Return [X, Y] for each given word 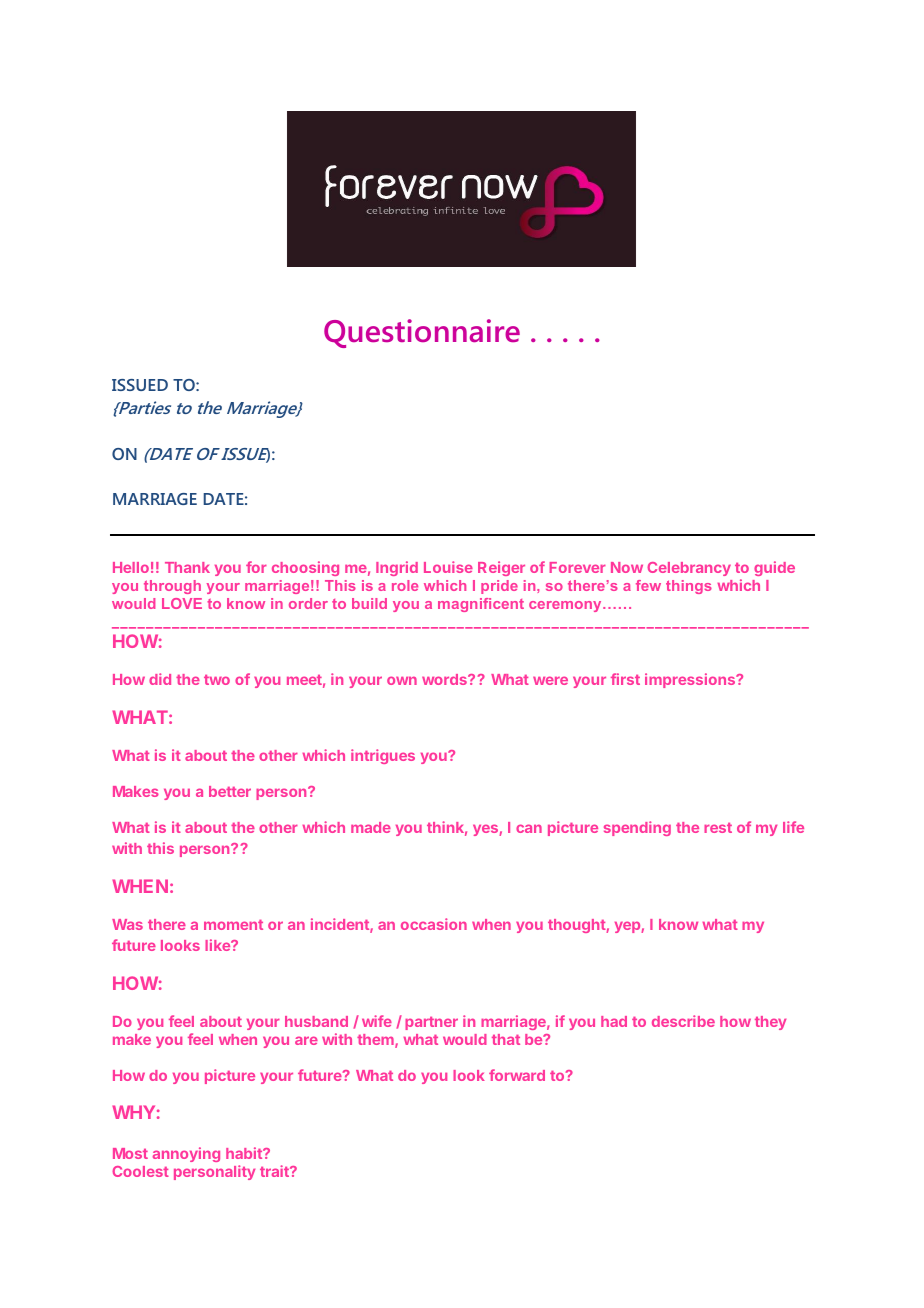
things [689, 587]
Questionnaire [422, 333]
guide [774, 568]
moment [233, 925]
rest [718, 828]
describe [683, 1021]
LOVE [182, 603]
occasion [434, 924]
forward [517, 1075]
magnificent [481, 605]
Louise [448, 567]
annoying [186, 1154]
